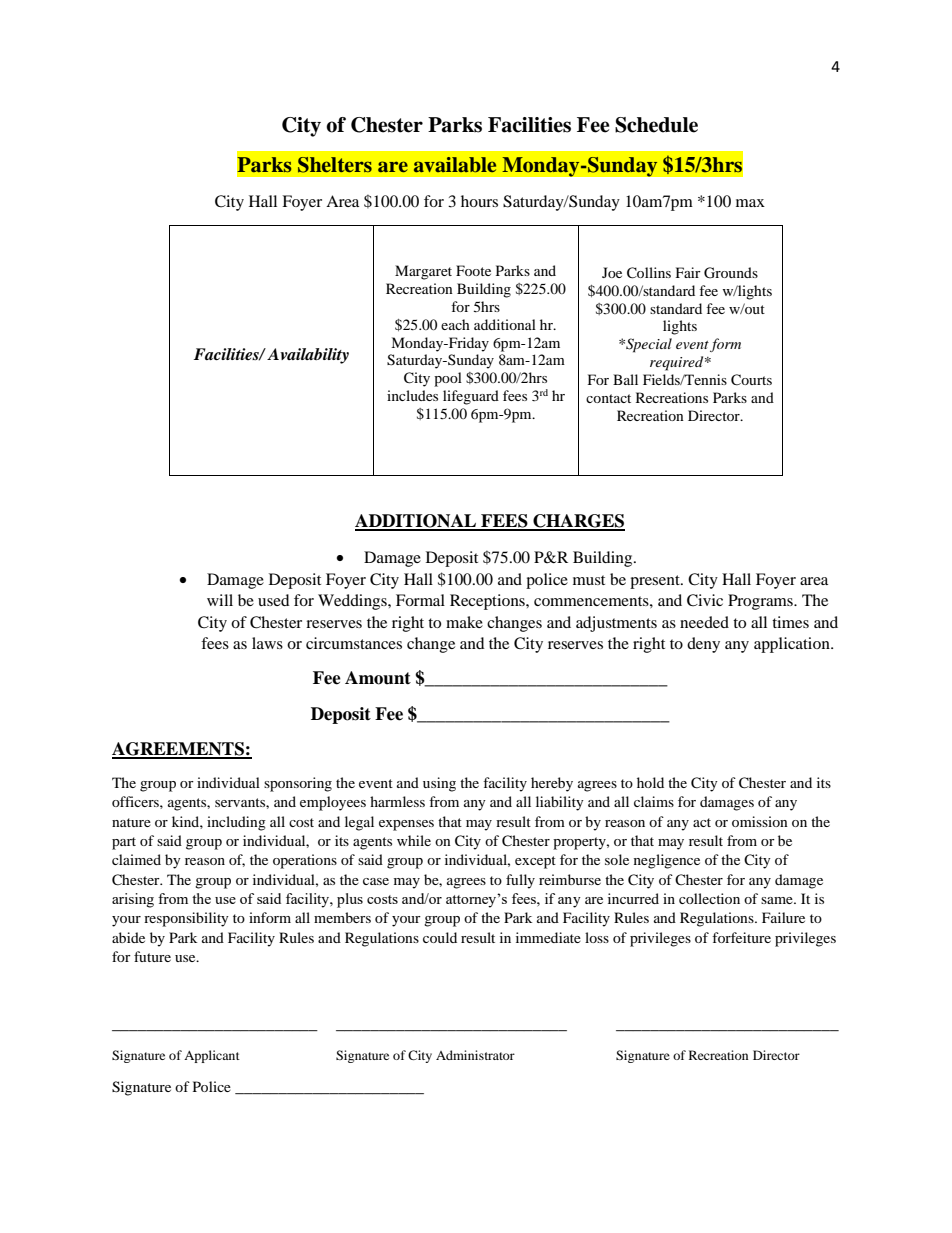 The image size is (952, 1233). I want to click on deny, so click(703, 645).
